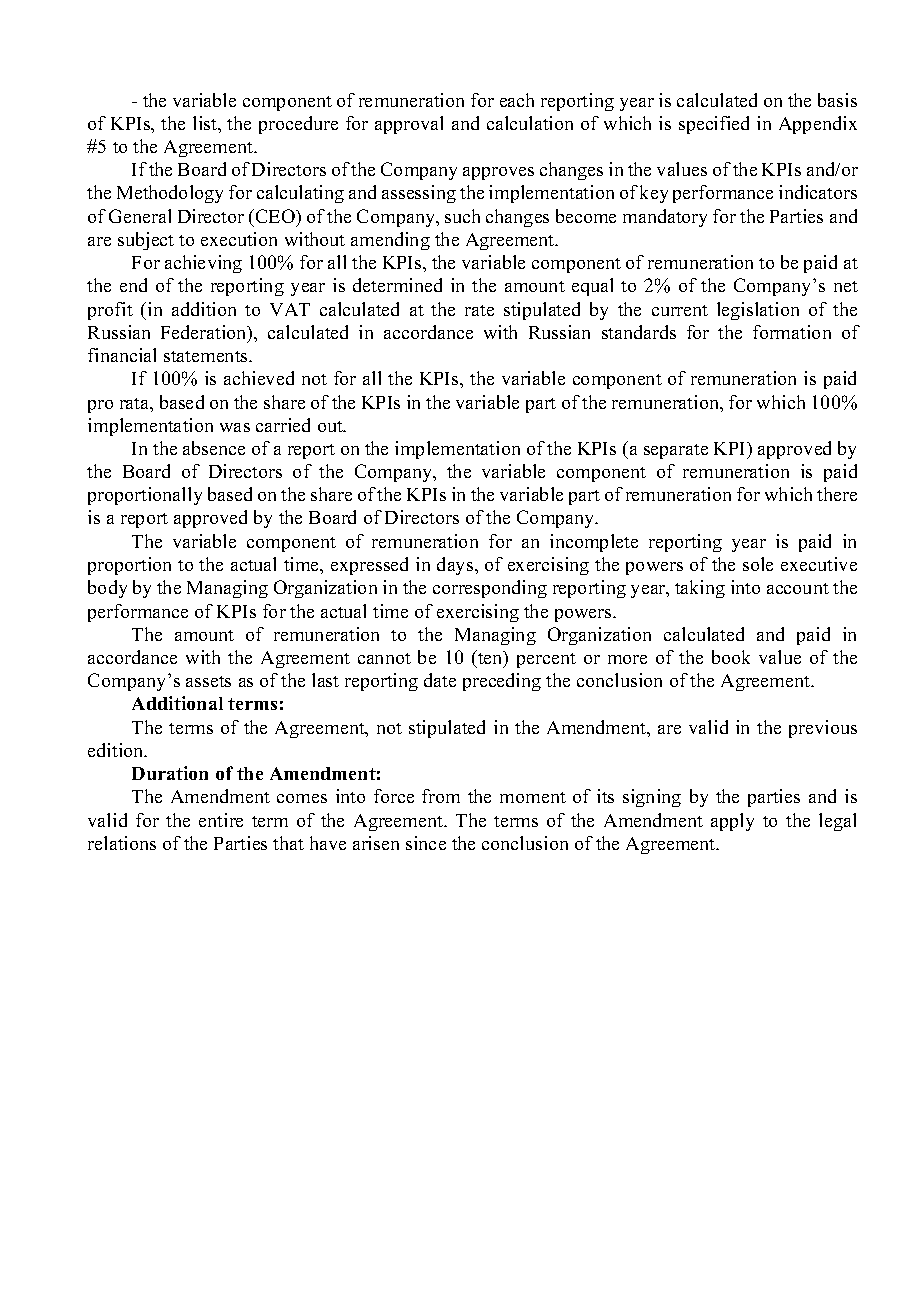  What do you see at coordinates (462, 216) in the page?
I see `such` at bounding box center [462, 216].
